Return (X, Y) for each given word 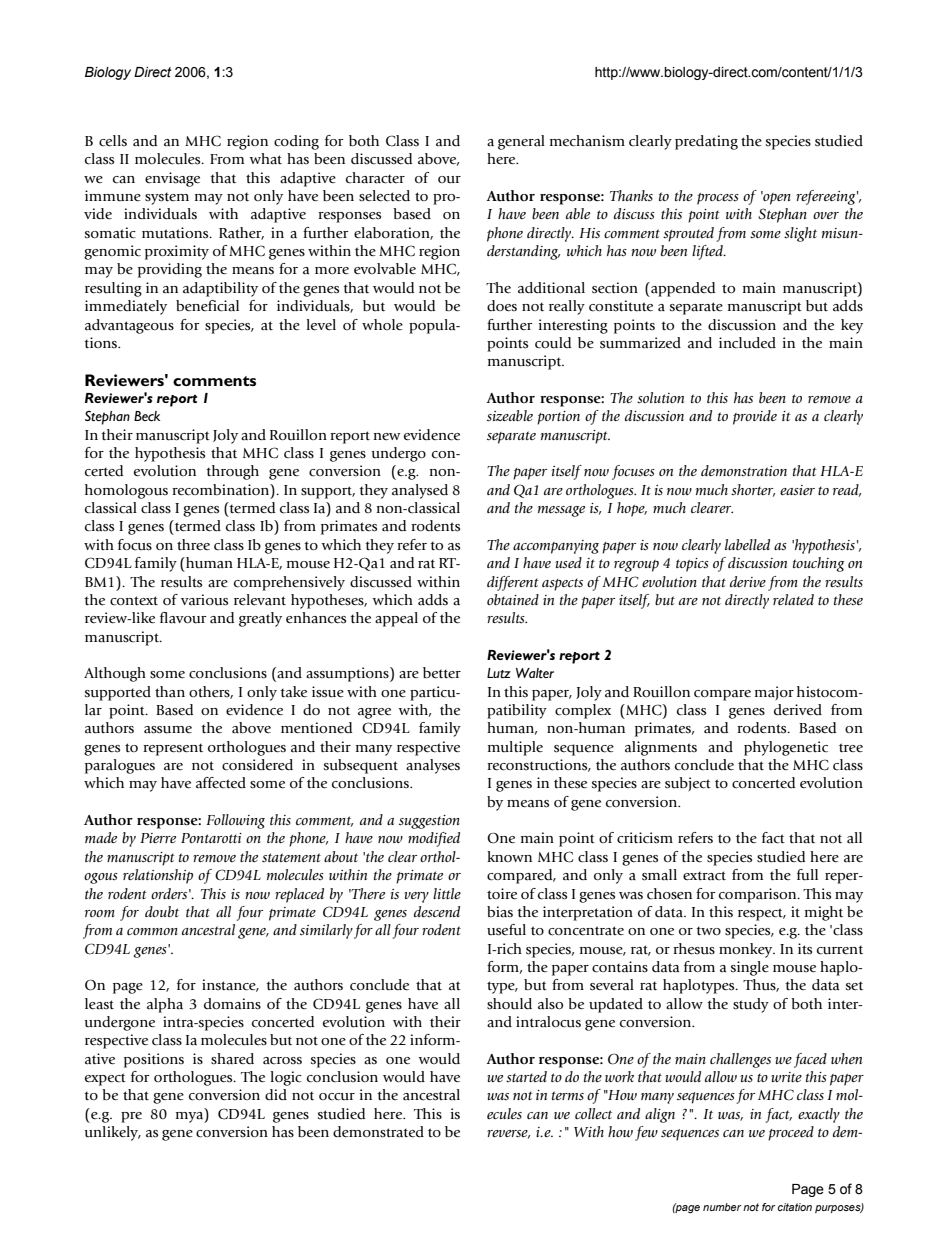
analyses (433, 766)
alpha (165, 1005)
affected (221, 783)
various (204, 600)
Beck (147, 416)
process (718, 199)
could (553, 343)
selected (384, 196)
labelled (747, 544)
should (509, 1004)
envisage (172, 179)
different (513, 583)
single (750, 968)
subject (688, 784)
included (747, 343)
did (276, 1095)
